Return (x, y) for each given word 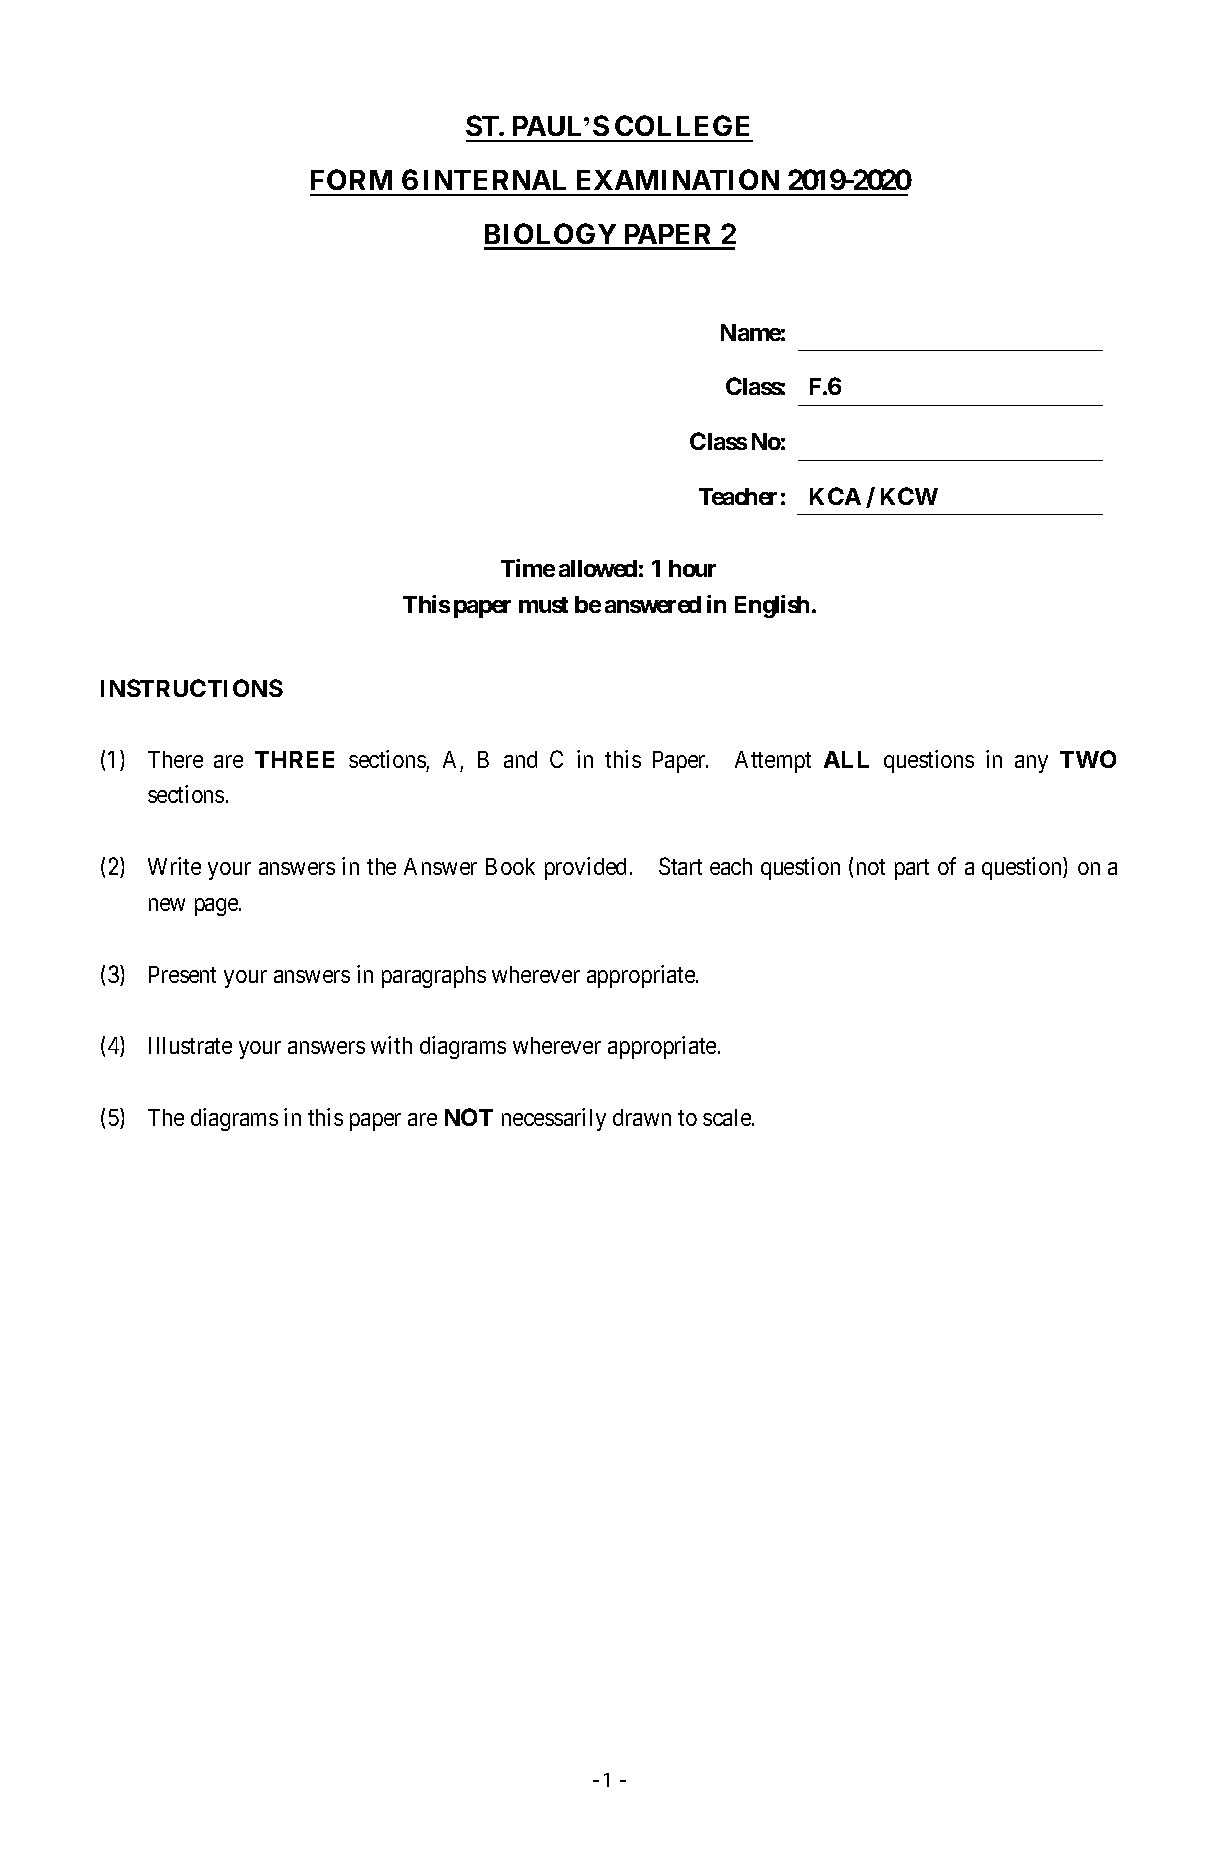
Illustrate (190, 1045)
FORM (351, 179)
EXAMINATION (678, 179)
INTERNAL (495, 180)
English (772, 606)
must (543, 605)
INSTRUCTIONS (192, 688)
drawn (642, 1117)
